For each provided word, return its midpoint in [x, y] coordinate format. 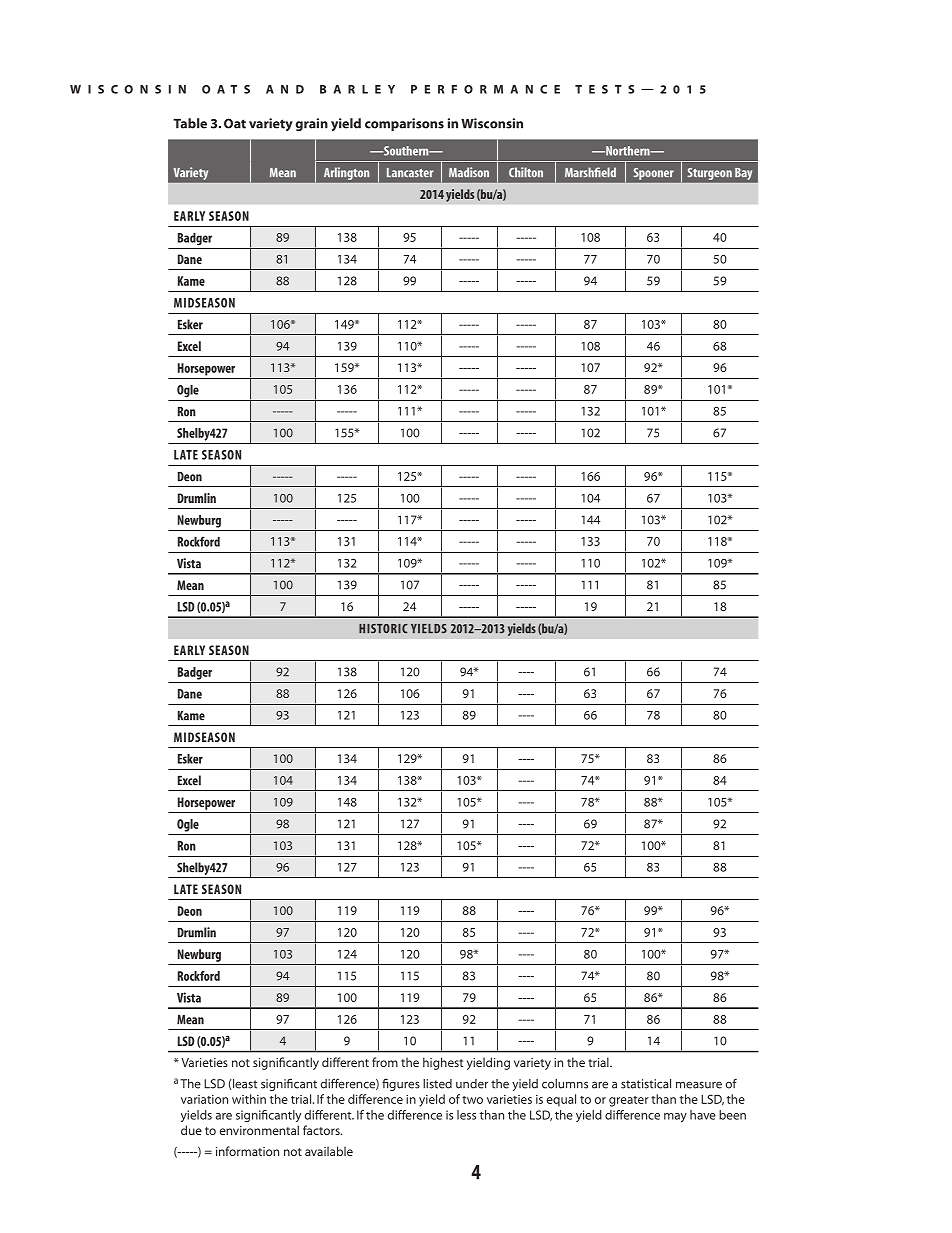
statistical [646, 1084]
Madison [469, 172]
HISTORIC [383, 629]
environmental [259, 1130]
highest [443, 1063]
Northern [628, 151]
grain [311, 124]
